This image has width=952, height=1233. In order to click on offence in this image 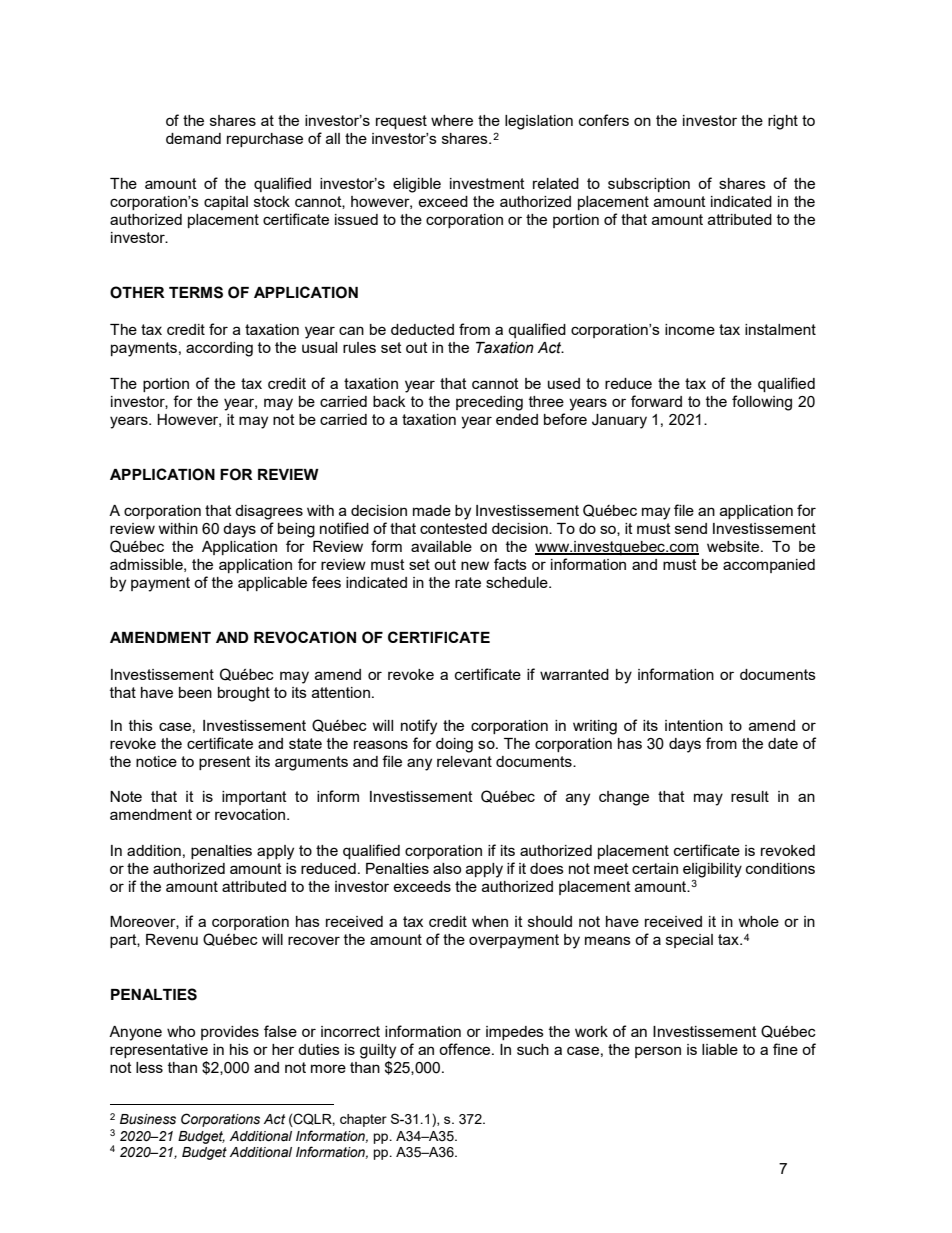, I will do `click(466, 1049)`.
